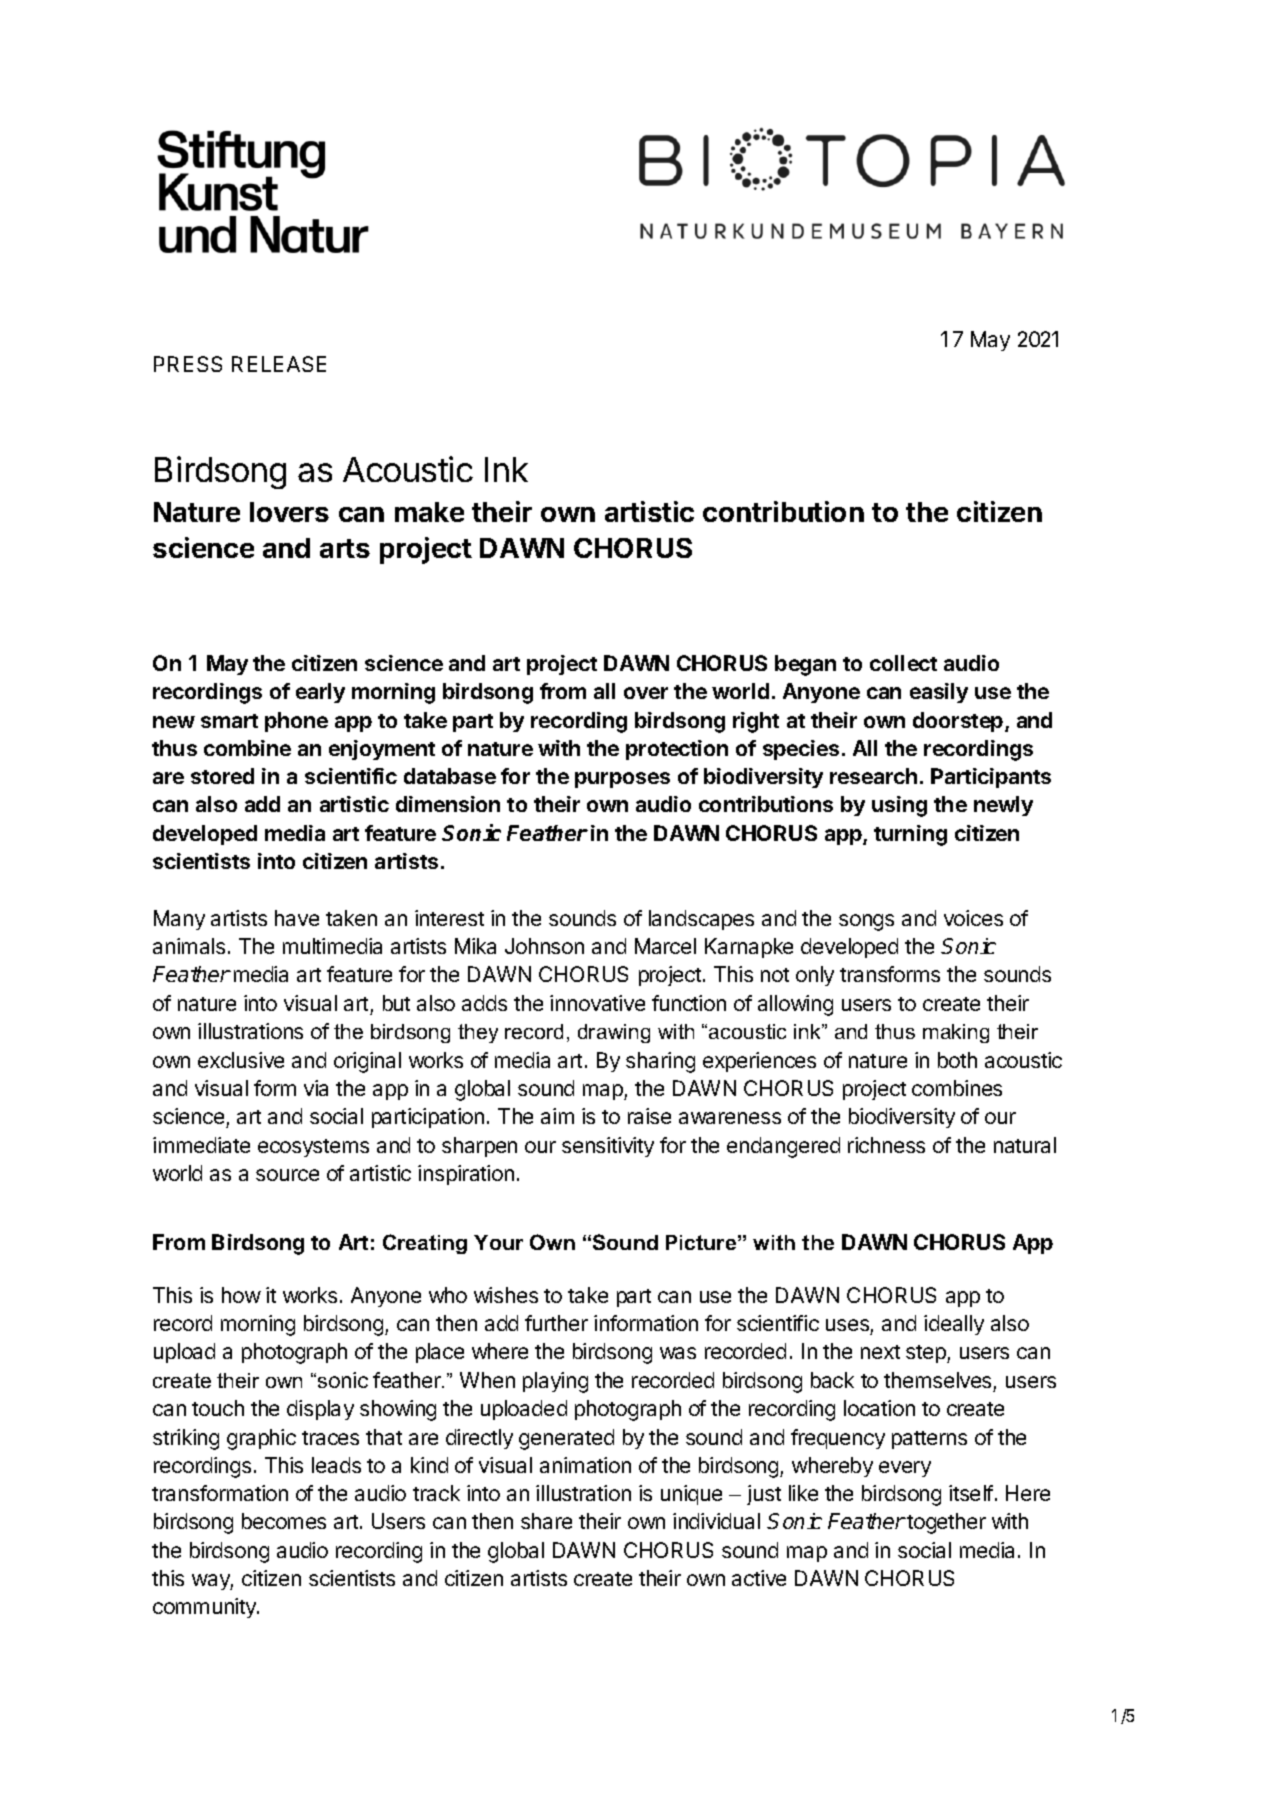  What do you see at coordinates (320, 693) in the document?
I see `early` at bounding box center [320, 693].
